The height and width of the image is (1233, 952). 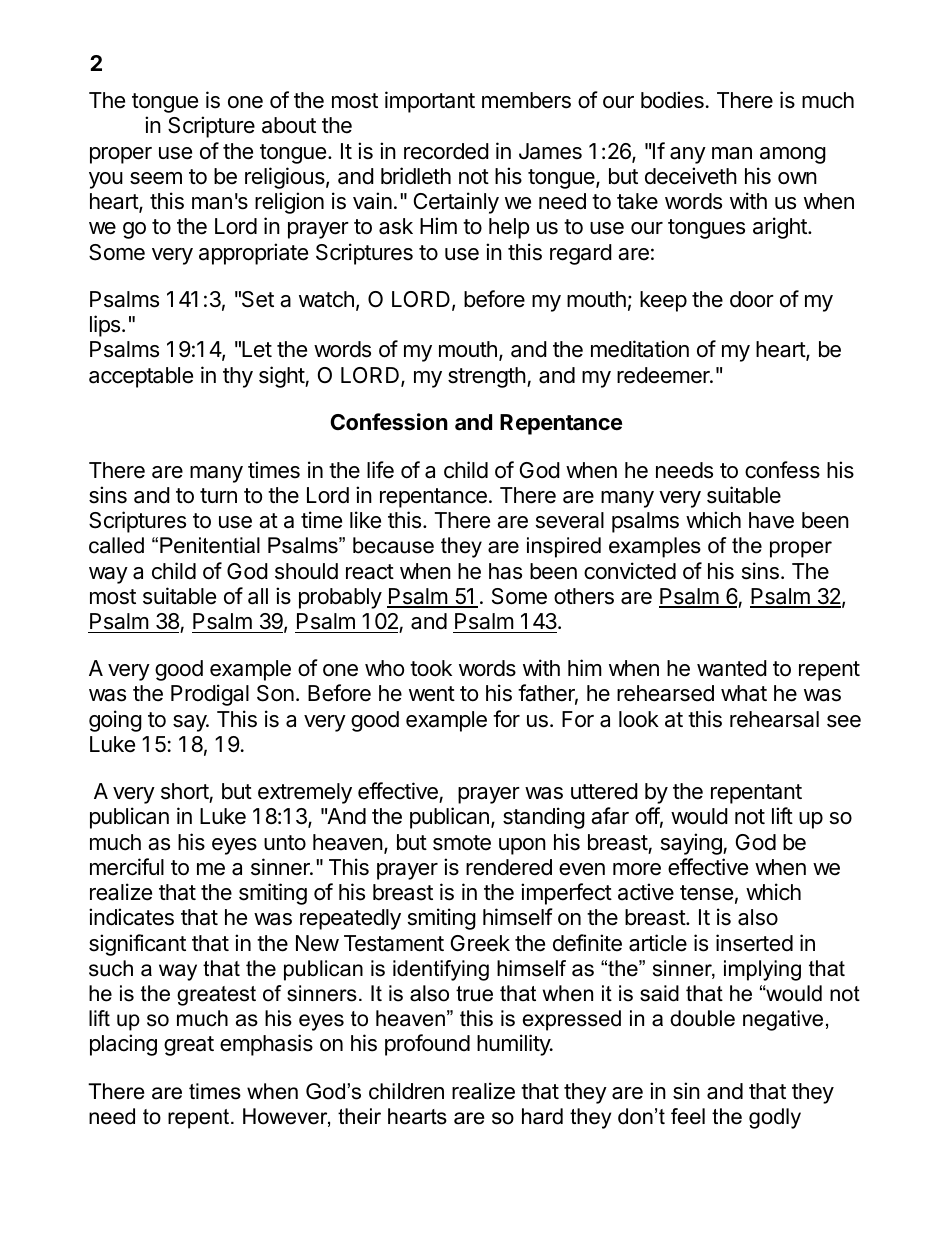 I want to click on redeemer, so click(x=664, y=375).
